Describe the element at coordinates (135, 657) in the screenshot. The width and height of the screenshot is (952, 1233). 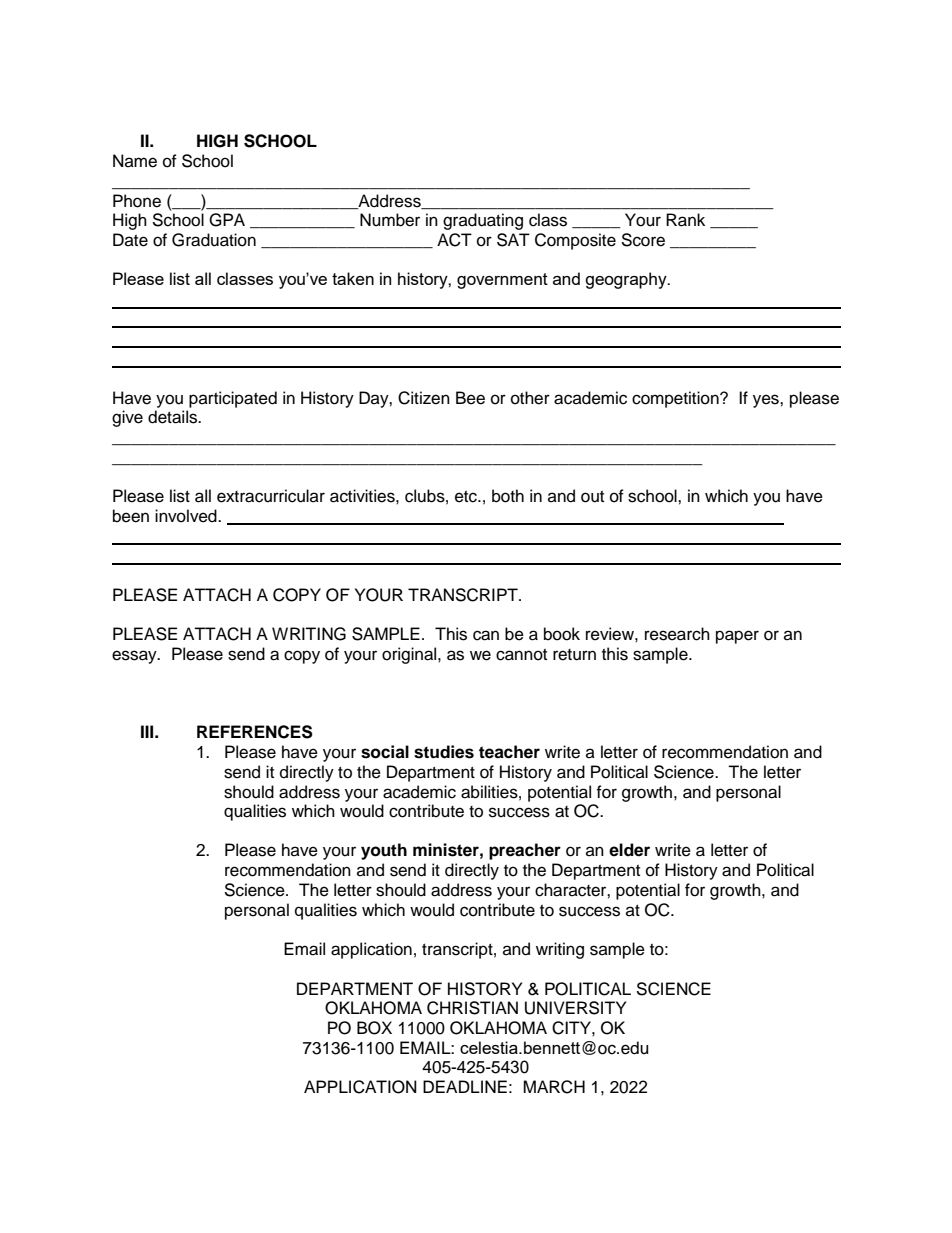
I see `essay` at that location.
